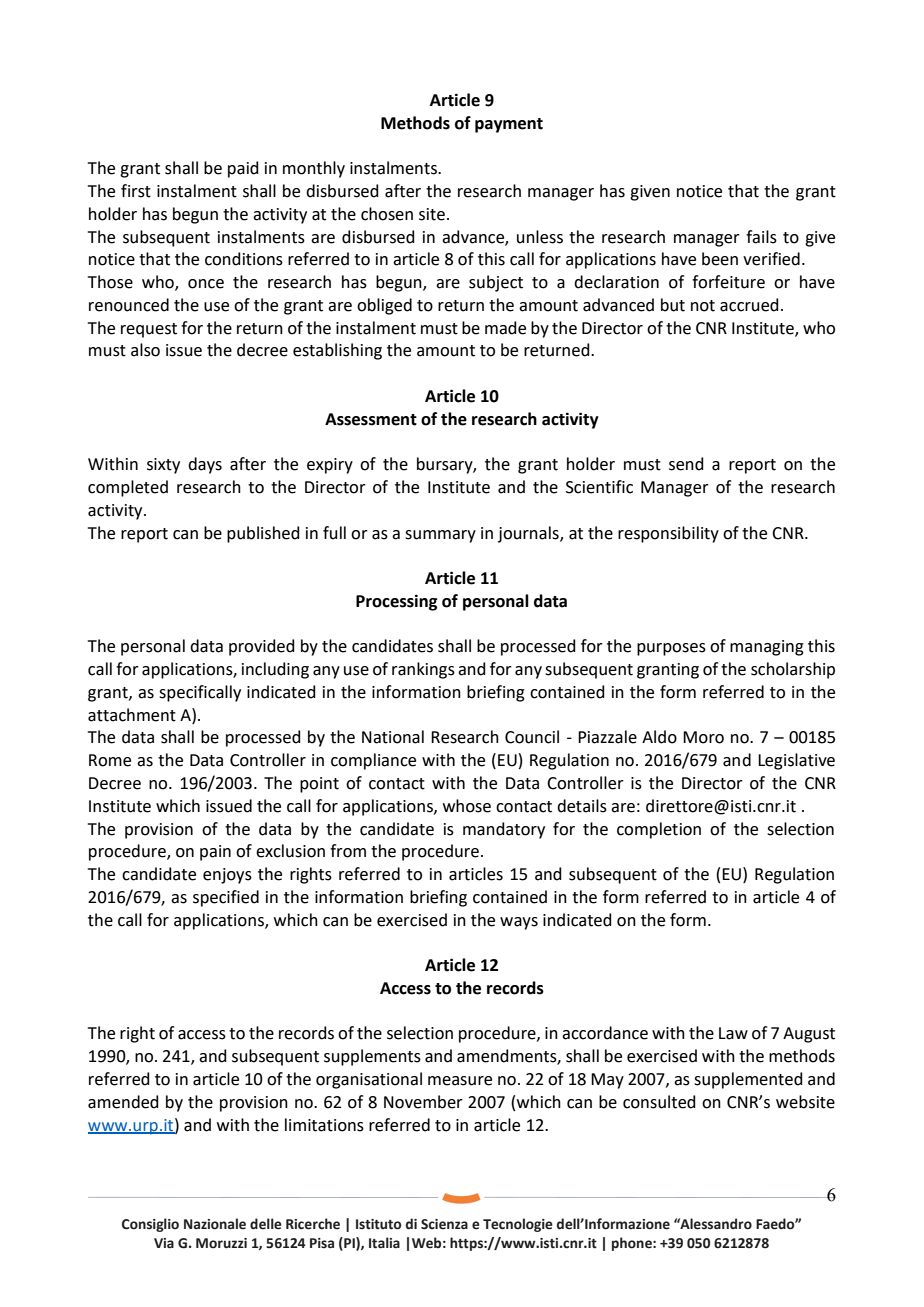  I want to click on fails, so click(761, 237).
